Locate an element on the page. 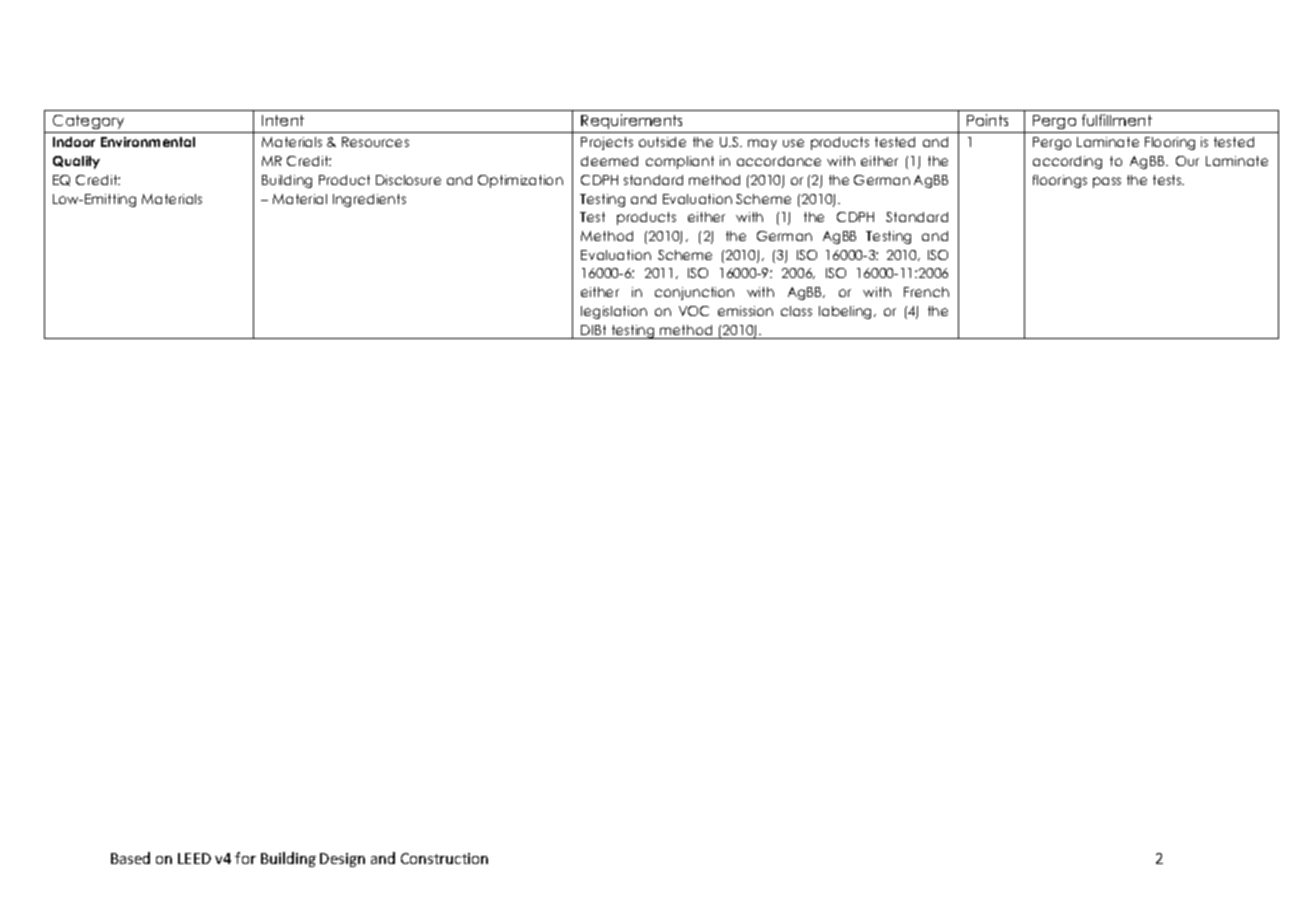  Environmental is located at coordinates (148, 142).
